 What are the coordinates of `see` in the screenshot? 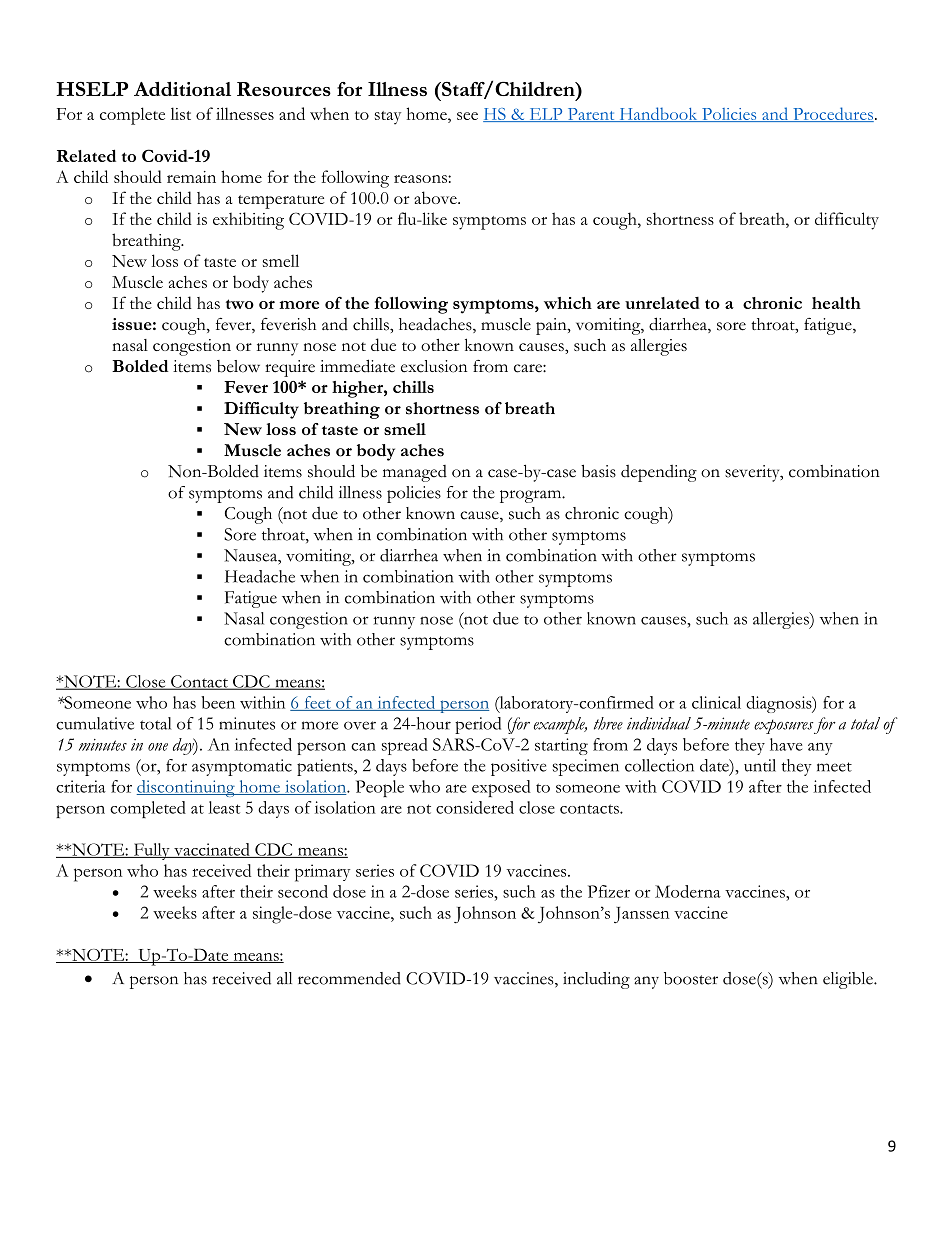 It's located at (467, 116).
